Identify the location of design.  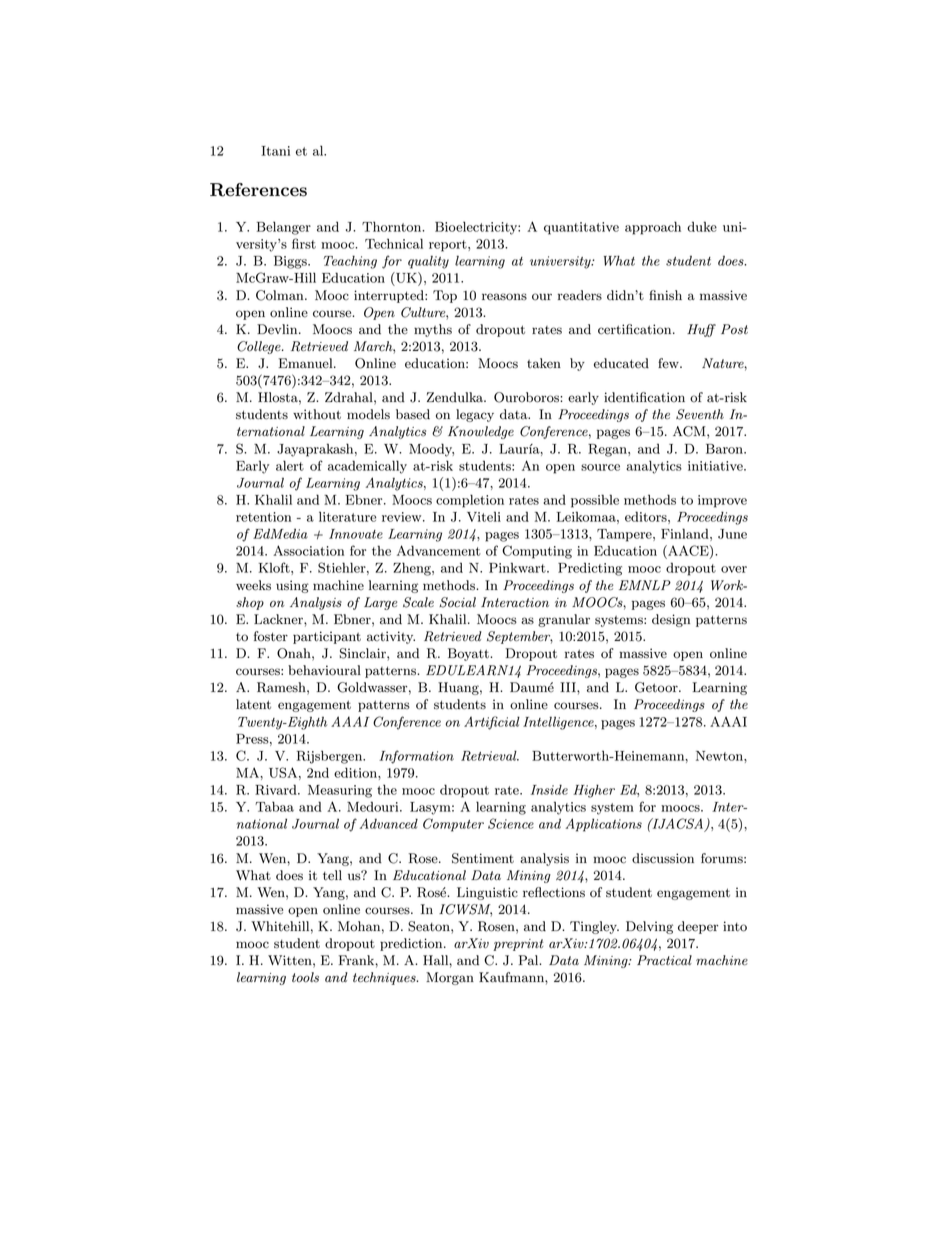
(671, 620).
